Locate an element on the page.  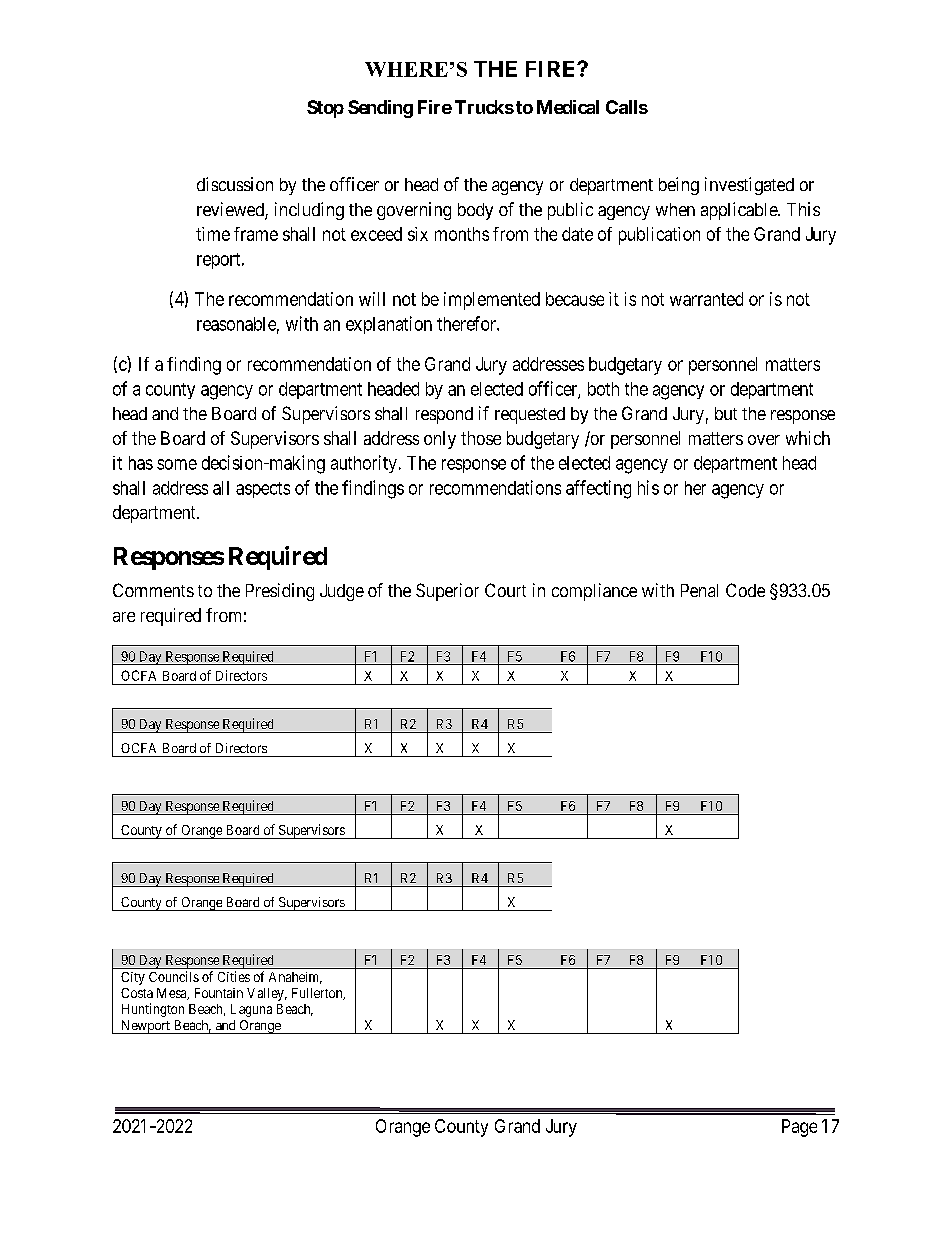
Code is located at coordinates (745, 590).
